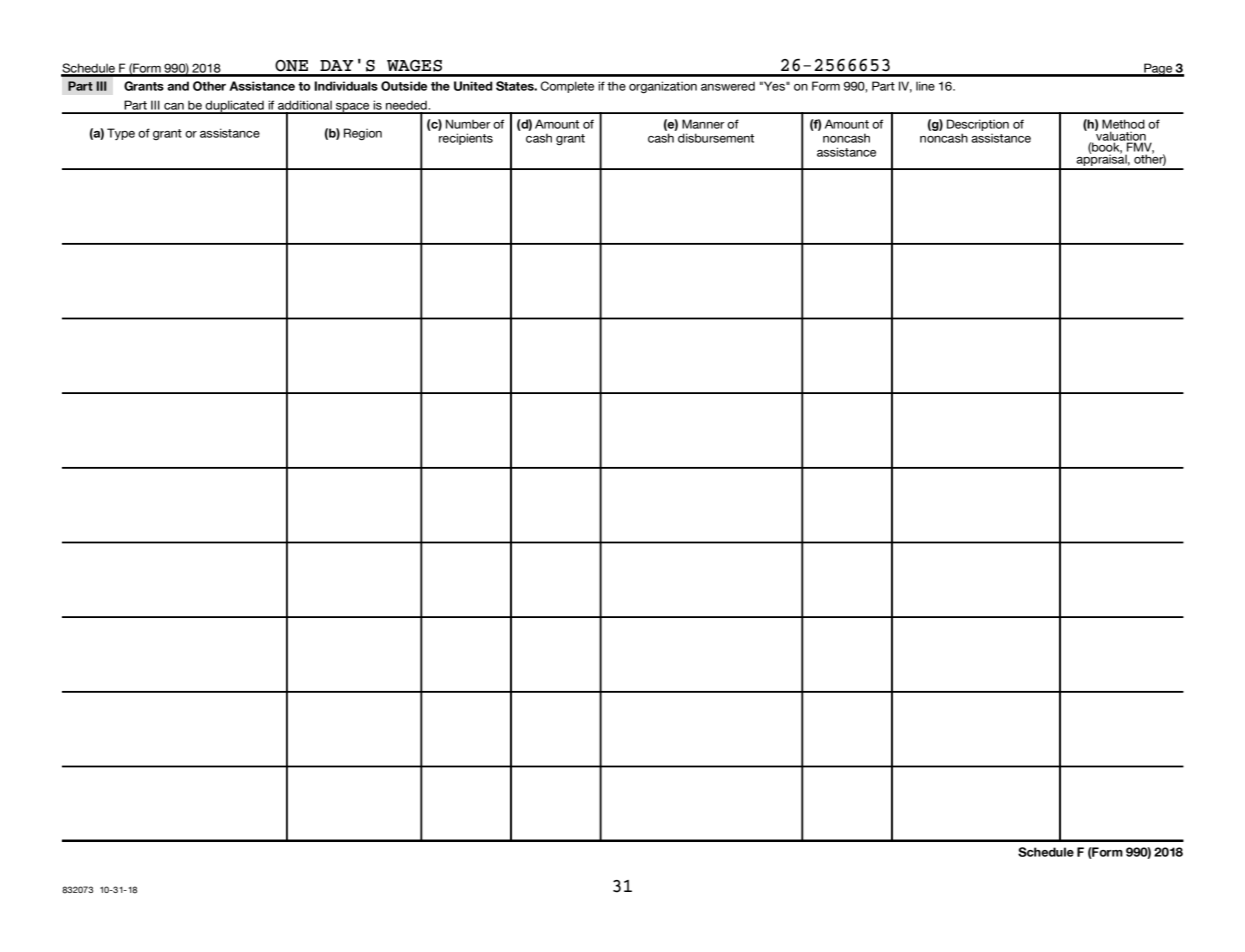  I want to click on organization, so click(663, 87).
